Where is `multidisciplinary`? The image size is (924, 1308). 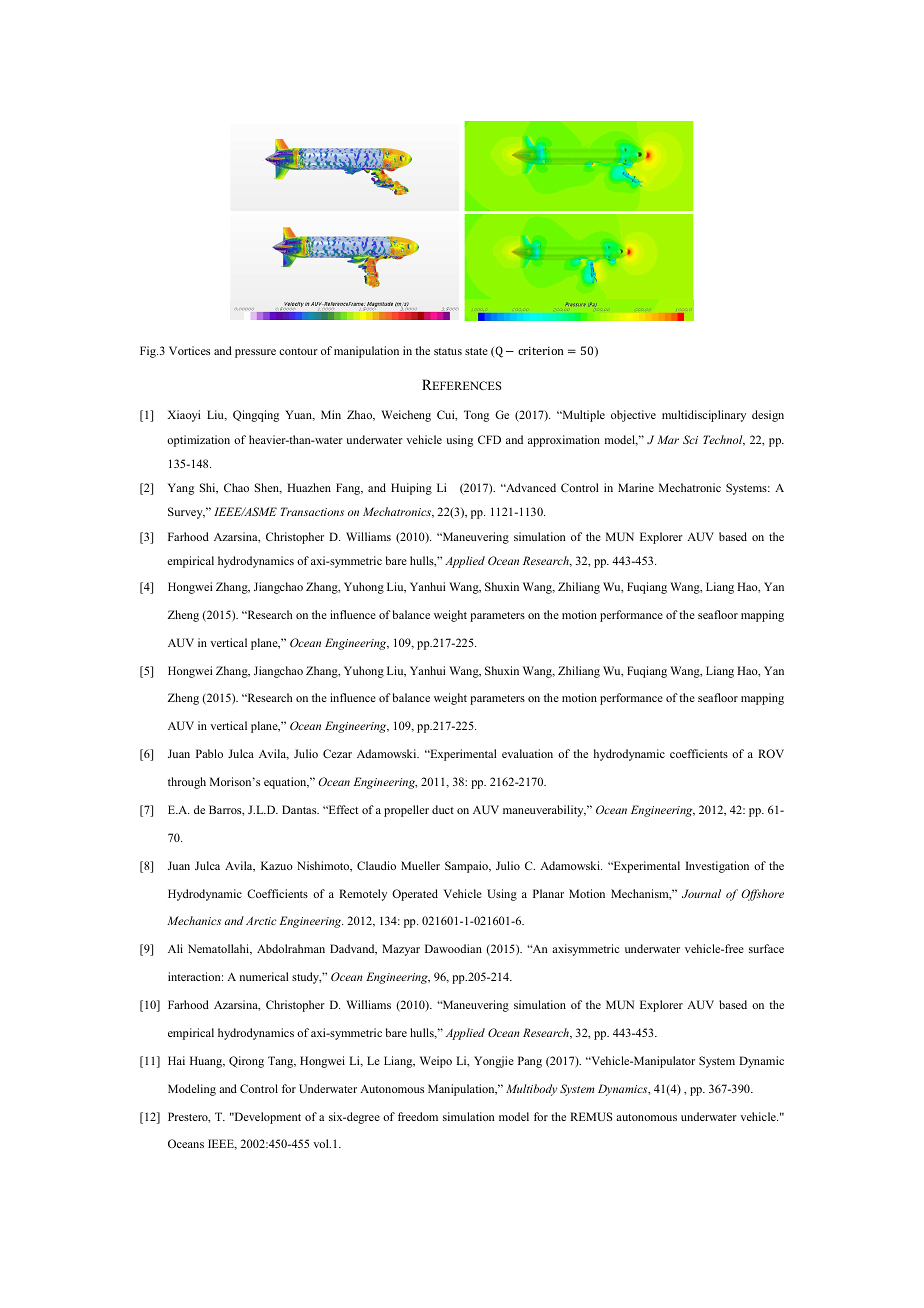 multidisciplinary is located at coordinates (704, 416).
